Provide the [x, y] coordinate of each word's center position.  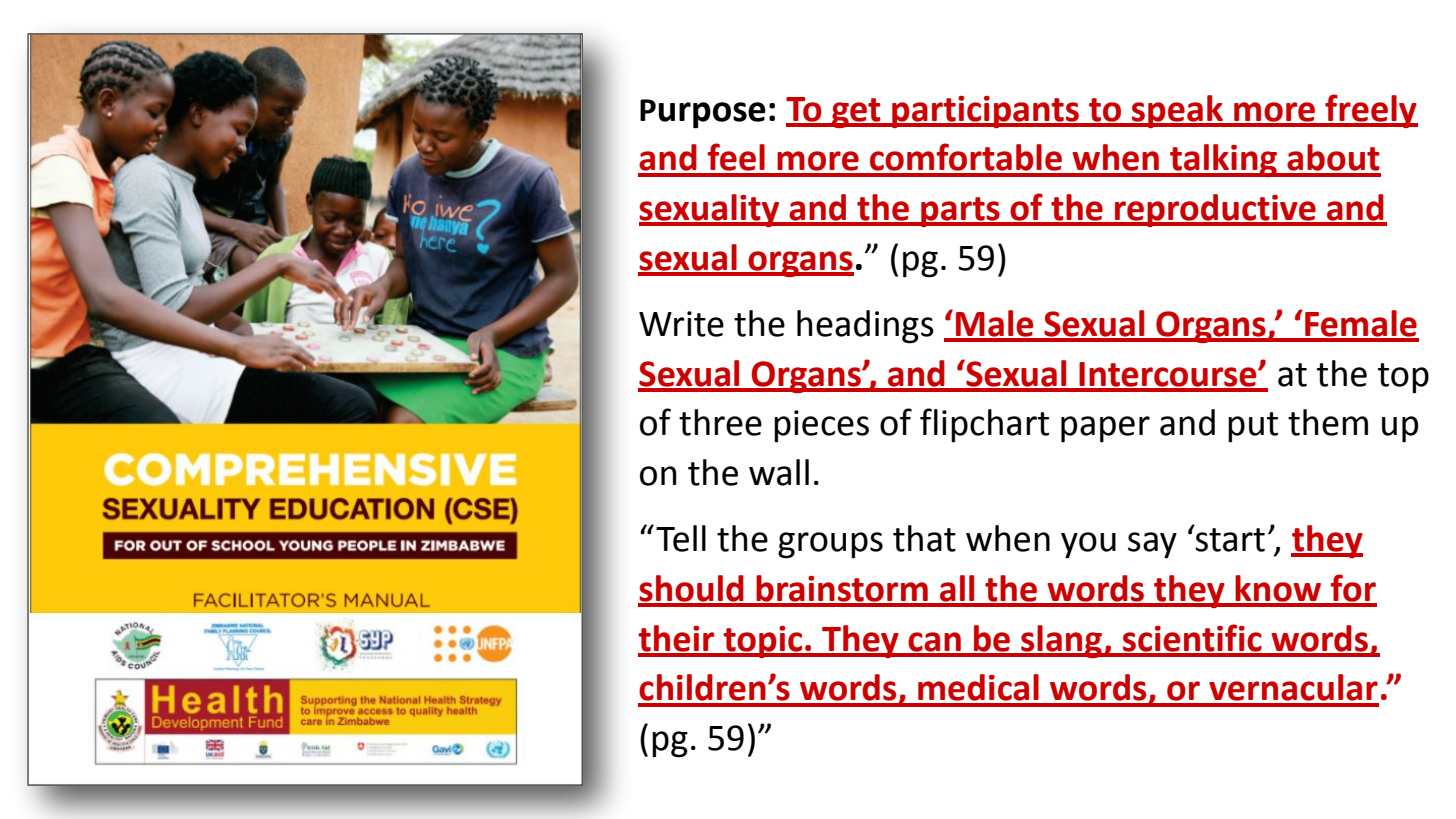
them [1328, 422]
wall [779, 472]
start [1230, 540]
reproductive [1215, 210]
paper [1105, 429]
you [1088, 545]
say [1152, 545]
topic [763, 642]
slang [1061, 641]
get [856, 113]
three [720, 422]
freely [1370, 111]
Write [681, 324]
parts [960, 212]
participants [985, 112]
